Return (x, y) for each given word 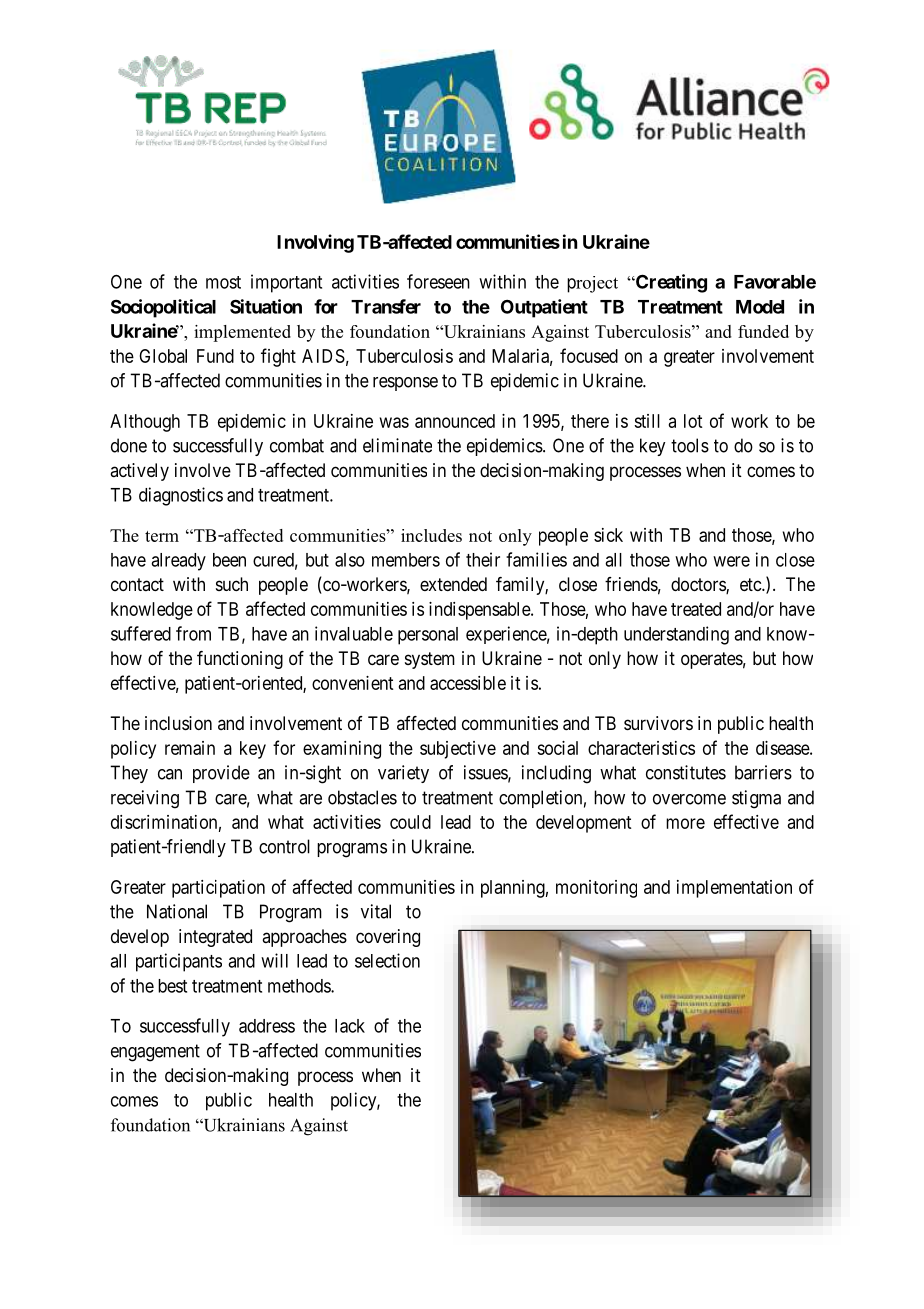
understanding (676, 635)
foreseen (438, 281)
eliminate (397, 445)
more (685, 823)
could (410, 822)
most (223, 282)
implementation (734, 889)
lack (350, 1026)
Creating (670, 283)
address (267, 1026)
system (430, 660)
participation (218, 889)
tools (690, 445)
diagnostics (181, 496)
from (193, 633)
